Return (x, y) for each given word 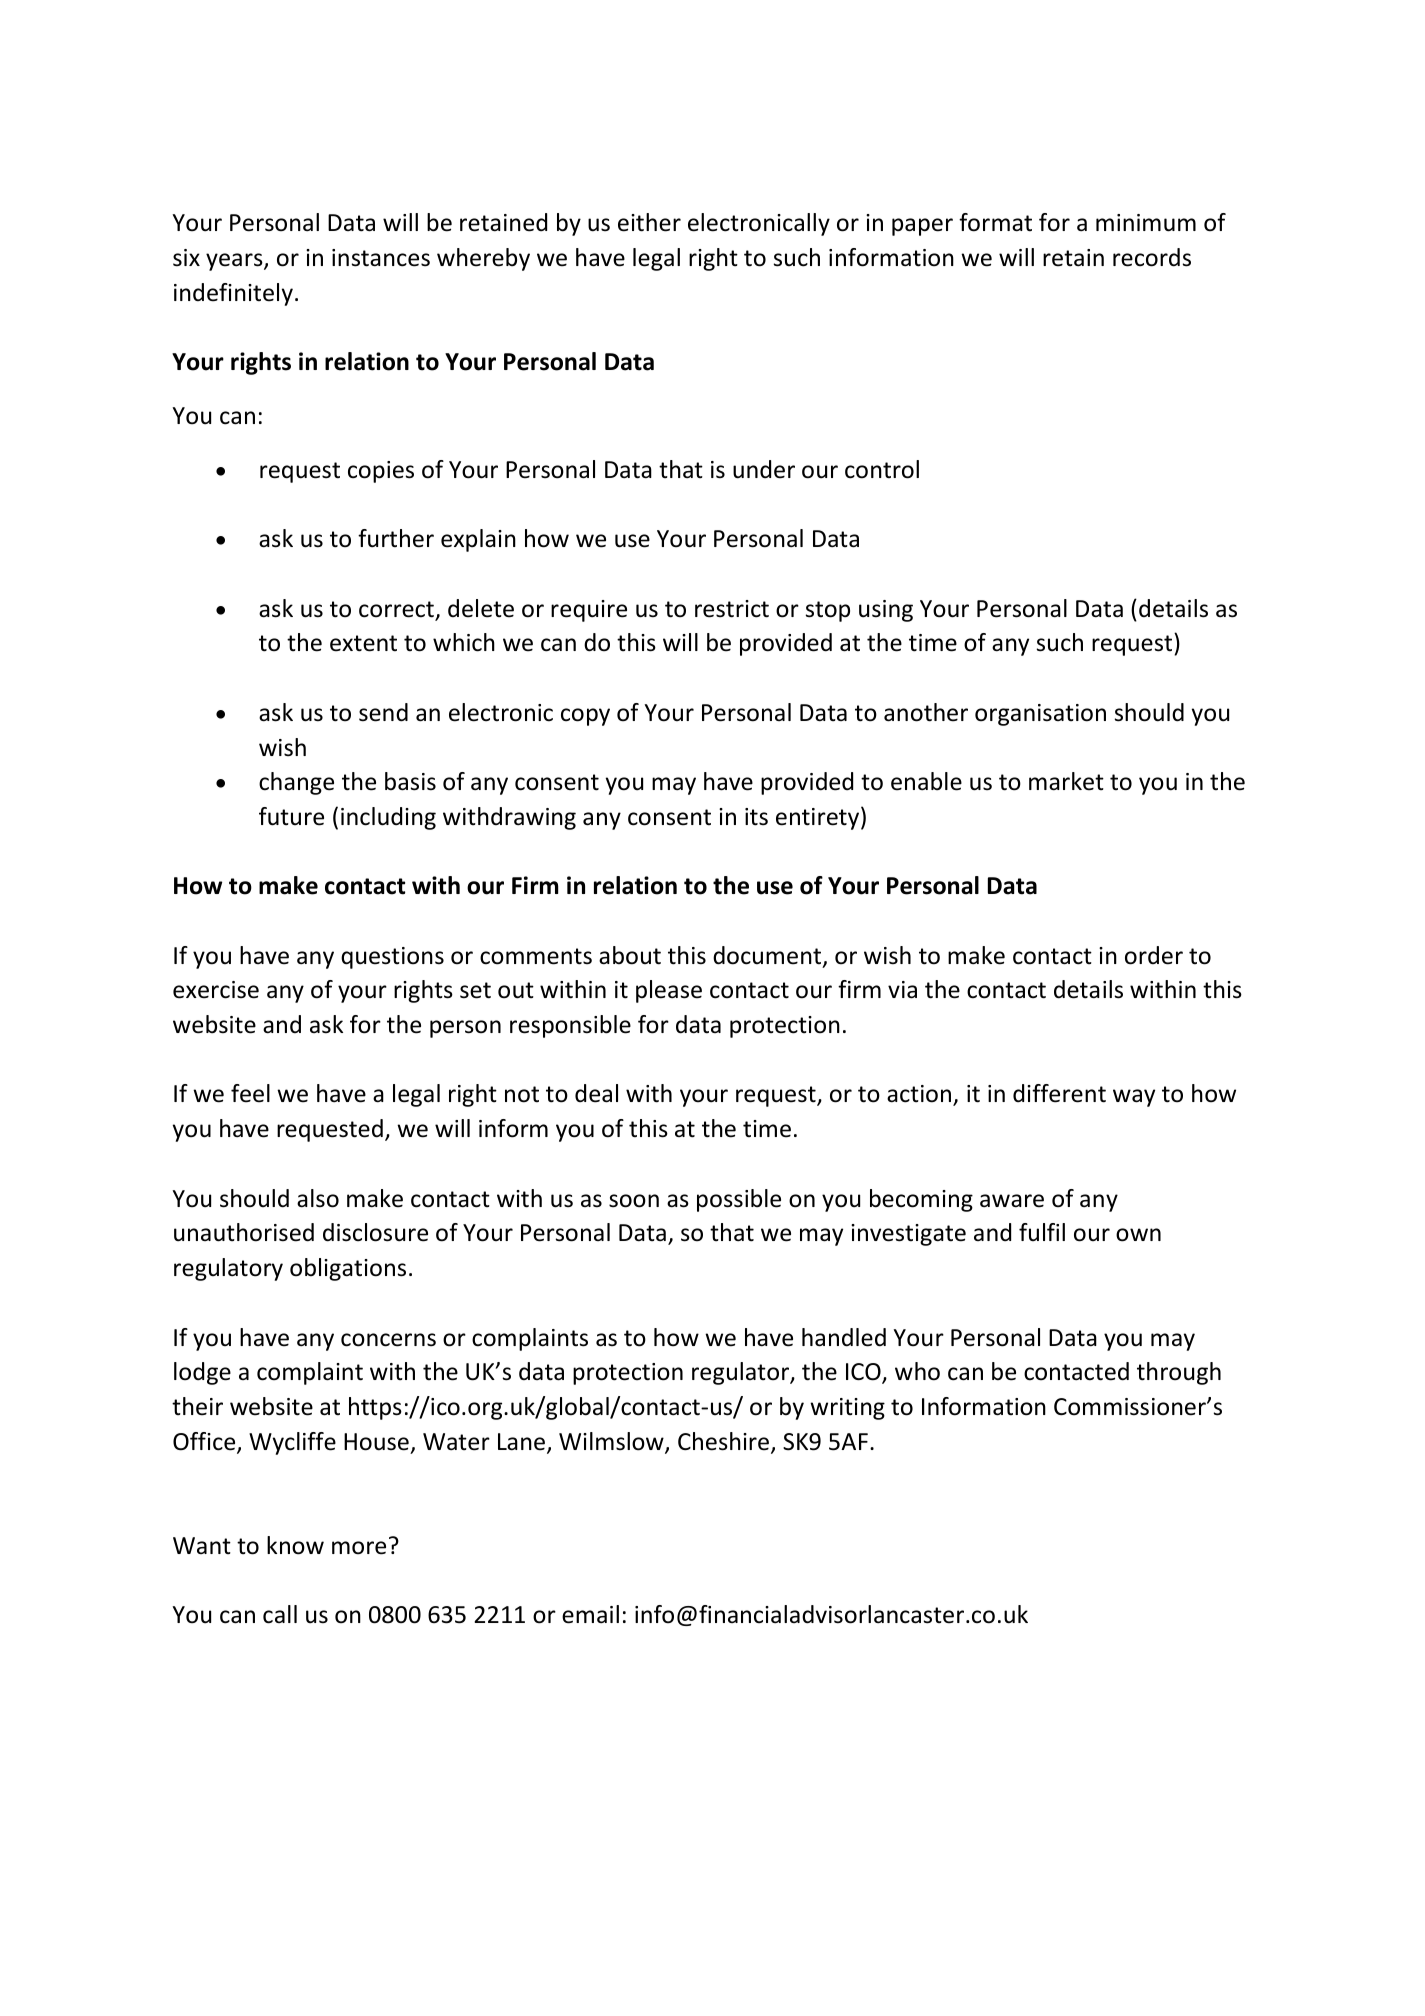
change (296, 783)
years (235, 262)
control (882, 469)
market (1066, 781)
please (669, 991)
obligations (348, 1269)
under (764, 469)
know (295, 1545)
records (1152, 257)
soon (634, 1201)
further (396, 538)
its (756, 817)
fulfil (1042, 1232)
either (649, 222)
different (1059, 1093)
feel (250, 1093)
